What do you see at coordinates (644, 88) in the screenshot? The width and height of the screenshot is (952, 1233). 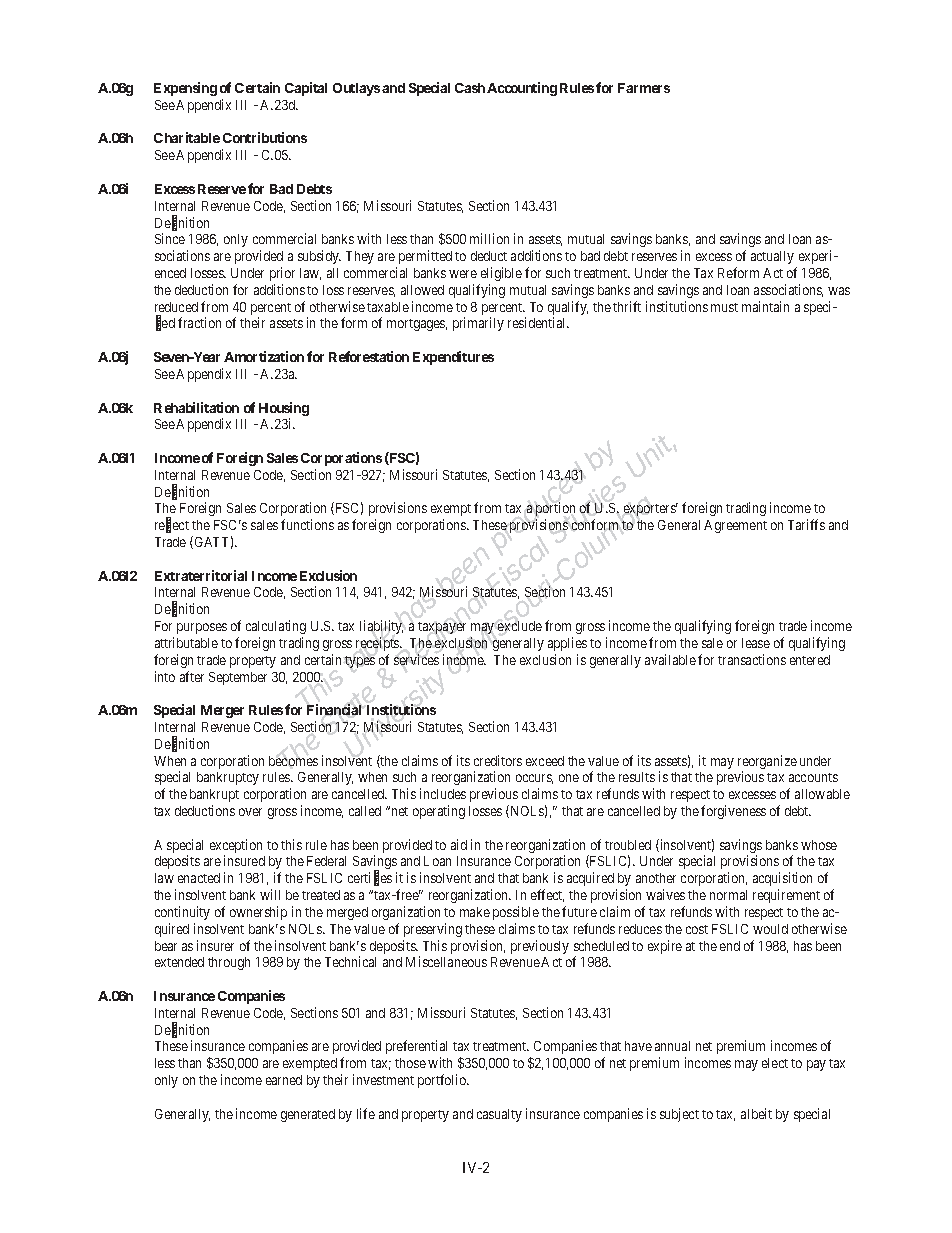 I see `Farmers` at bounding box center [644, 88].
